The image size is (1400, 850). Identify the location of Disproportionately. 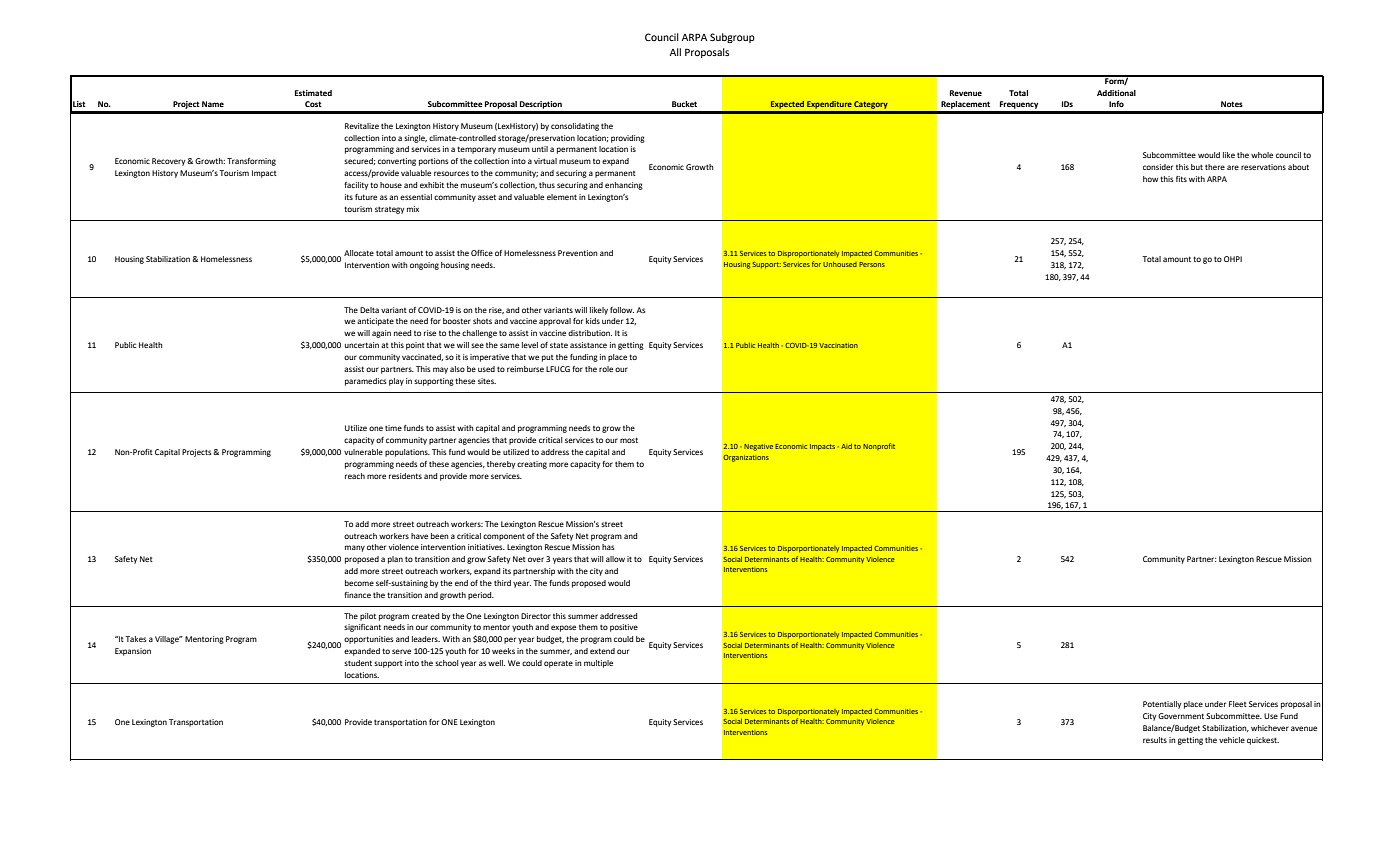
(808, 254).
